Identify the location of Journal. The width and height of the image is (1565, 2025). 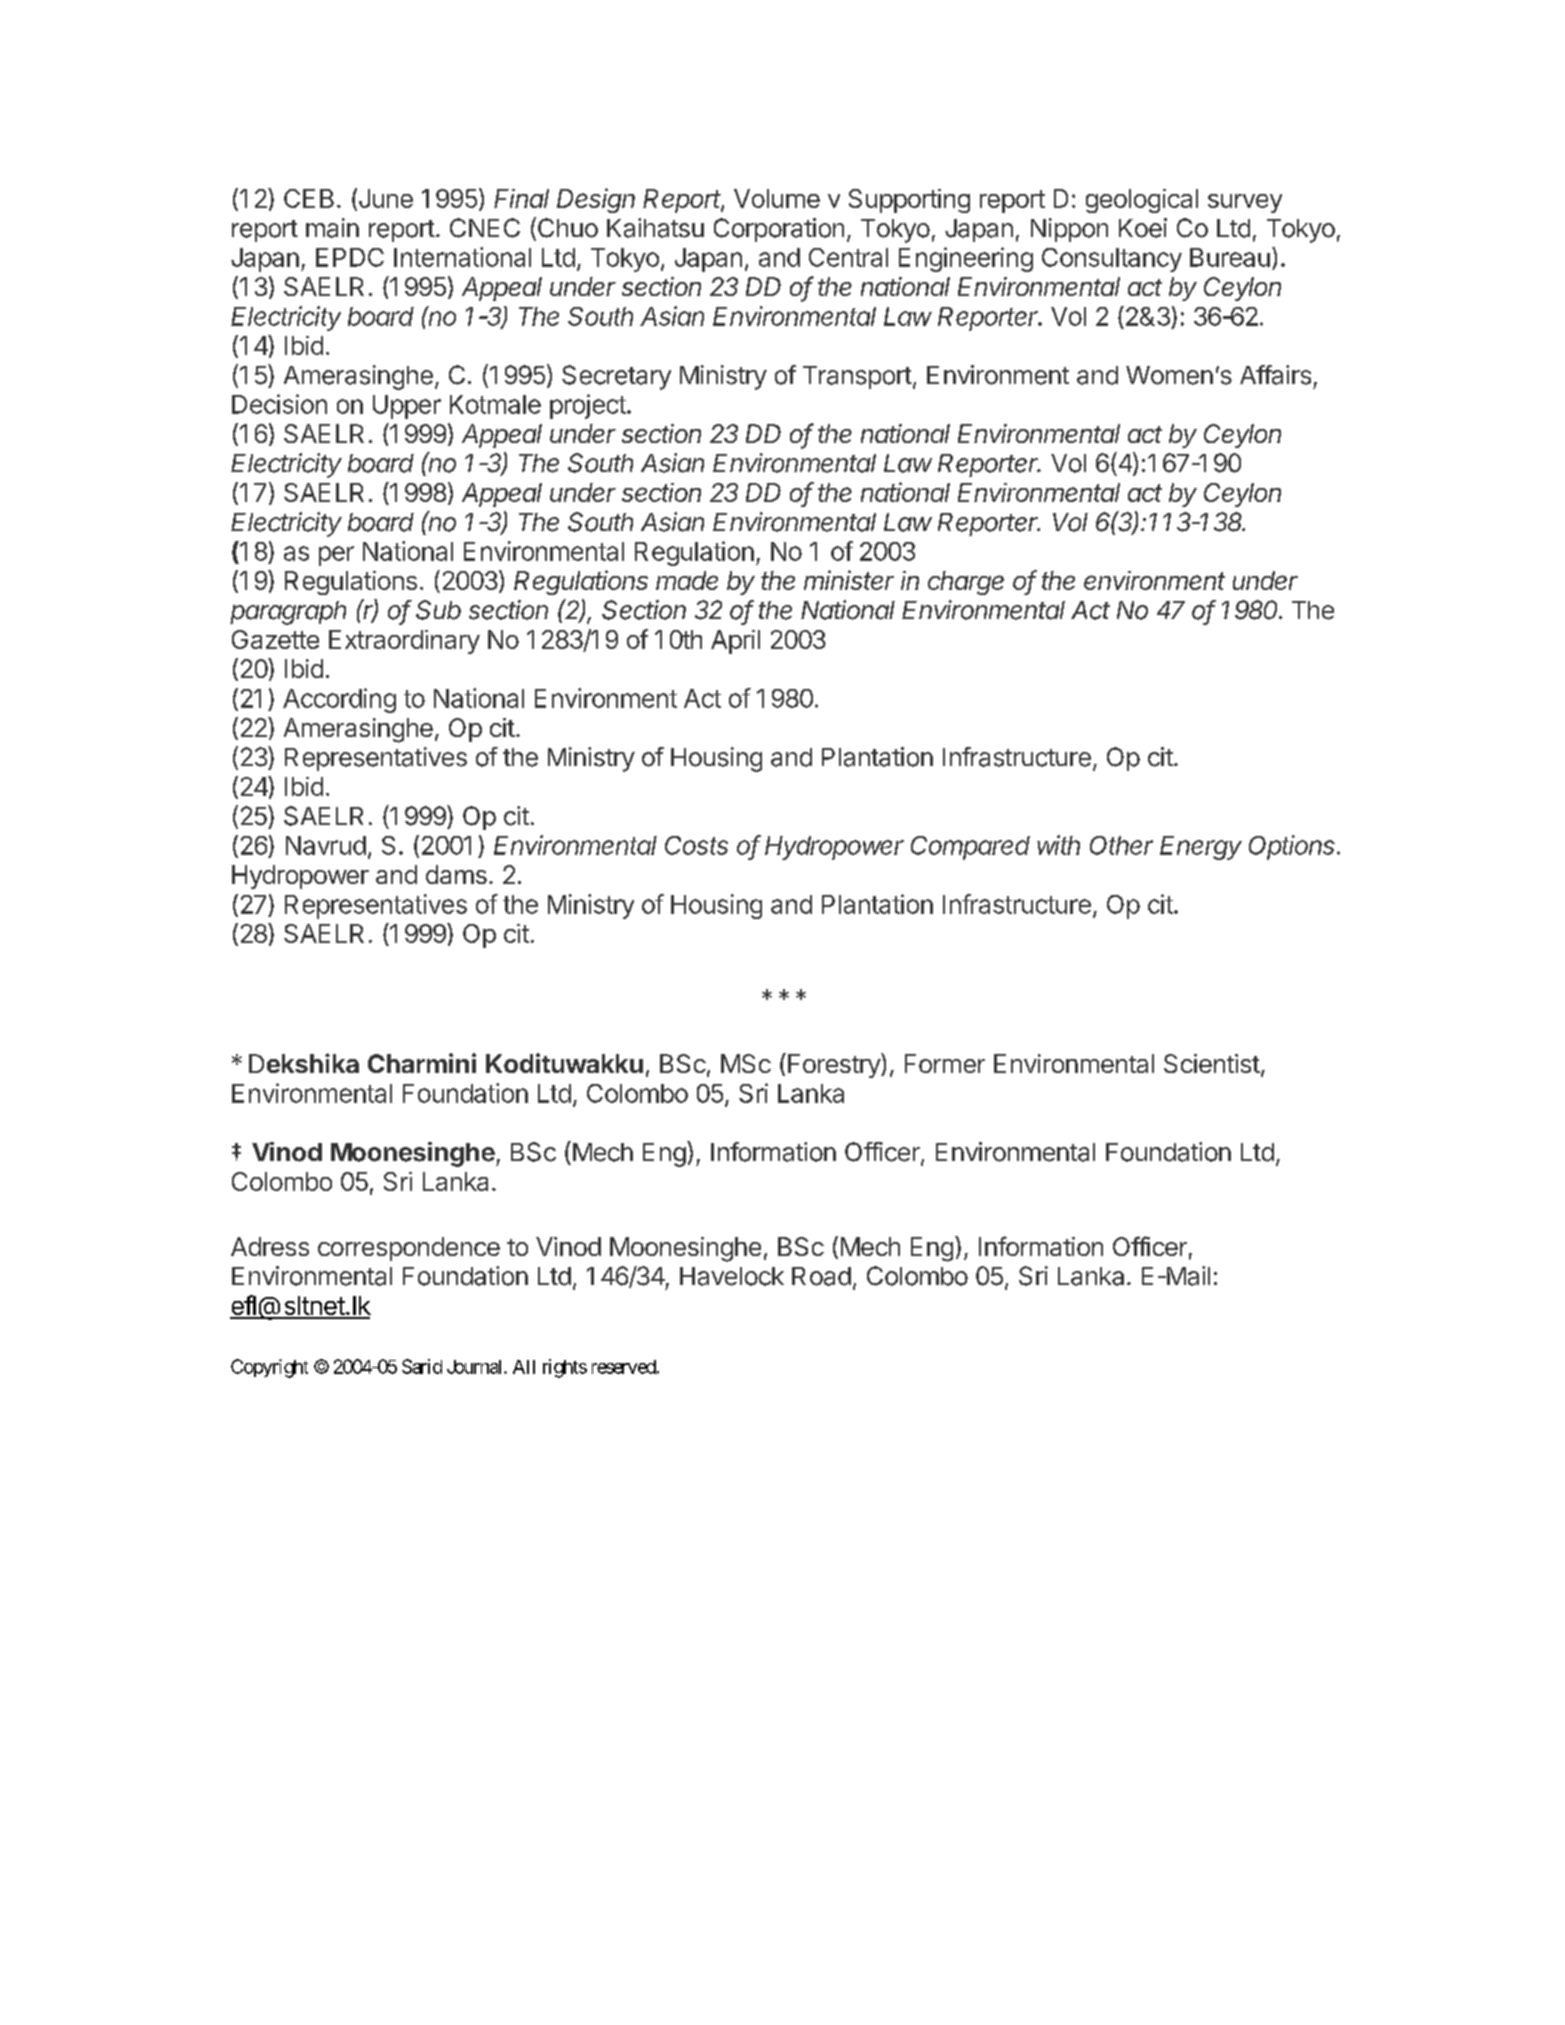
(476, 1367).
